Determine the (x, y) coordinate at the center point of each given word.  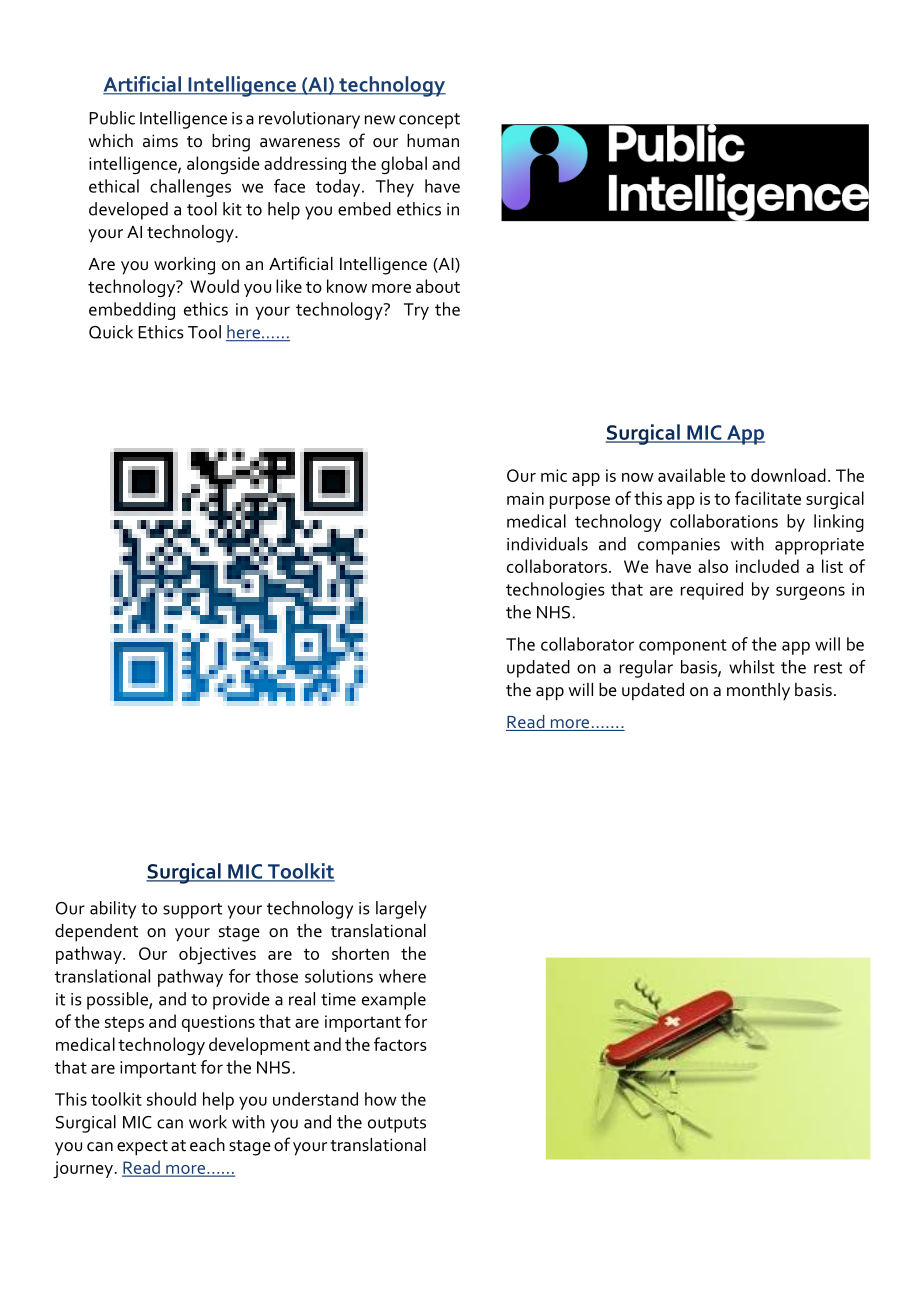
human (433, 140)
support (192, 911)
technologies (555, 591)
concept (429, 121)
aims (160, 141)
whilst (752, 667)
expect (142, 1148)
